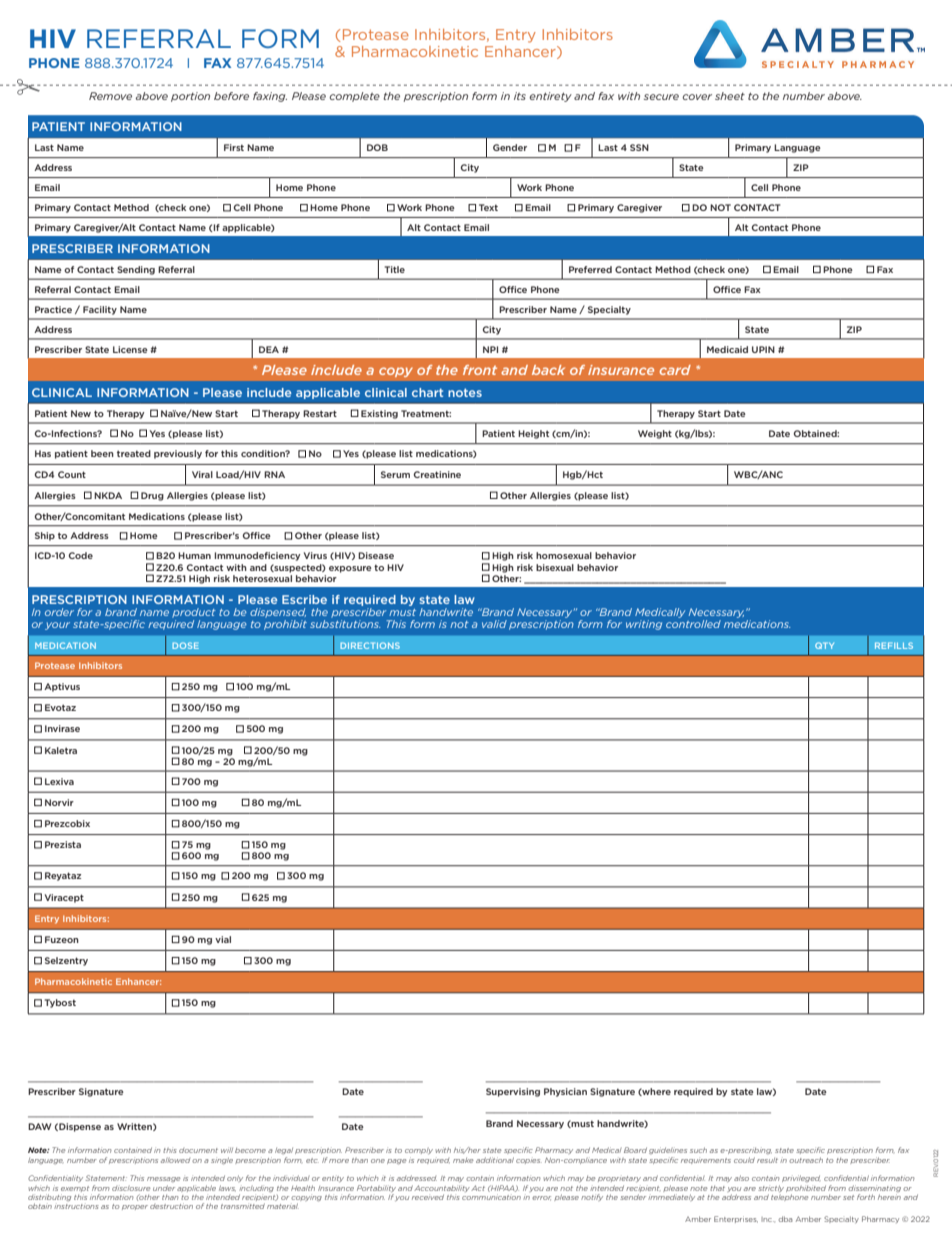  Describe the element at coordinates (824, 645) in the page. I see `QTY` at that location.
